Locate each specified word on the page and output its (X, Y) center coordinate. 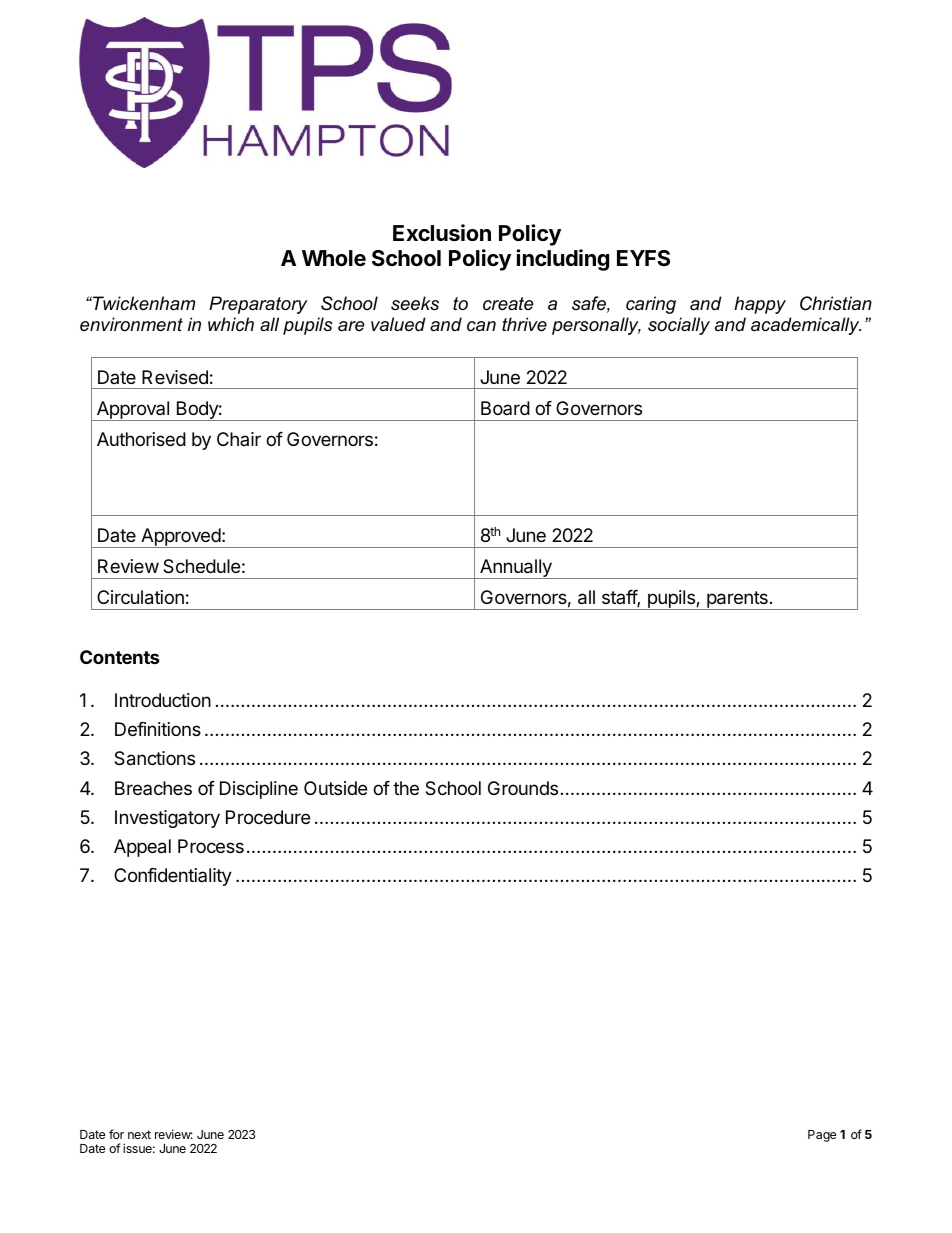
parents (737, 600)
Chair (239, 439)
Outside (335, 788)
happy (760, 305)
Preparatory (258, 305)
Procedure (268, 817)
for (116, 1134)
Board (505, 408)
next (139, 1134)
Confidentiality (173, 877)
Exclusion (442, 233)
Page (822, 1136)
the (406, 788)
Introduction (163, 700)
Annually (516, 569)
